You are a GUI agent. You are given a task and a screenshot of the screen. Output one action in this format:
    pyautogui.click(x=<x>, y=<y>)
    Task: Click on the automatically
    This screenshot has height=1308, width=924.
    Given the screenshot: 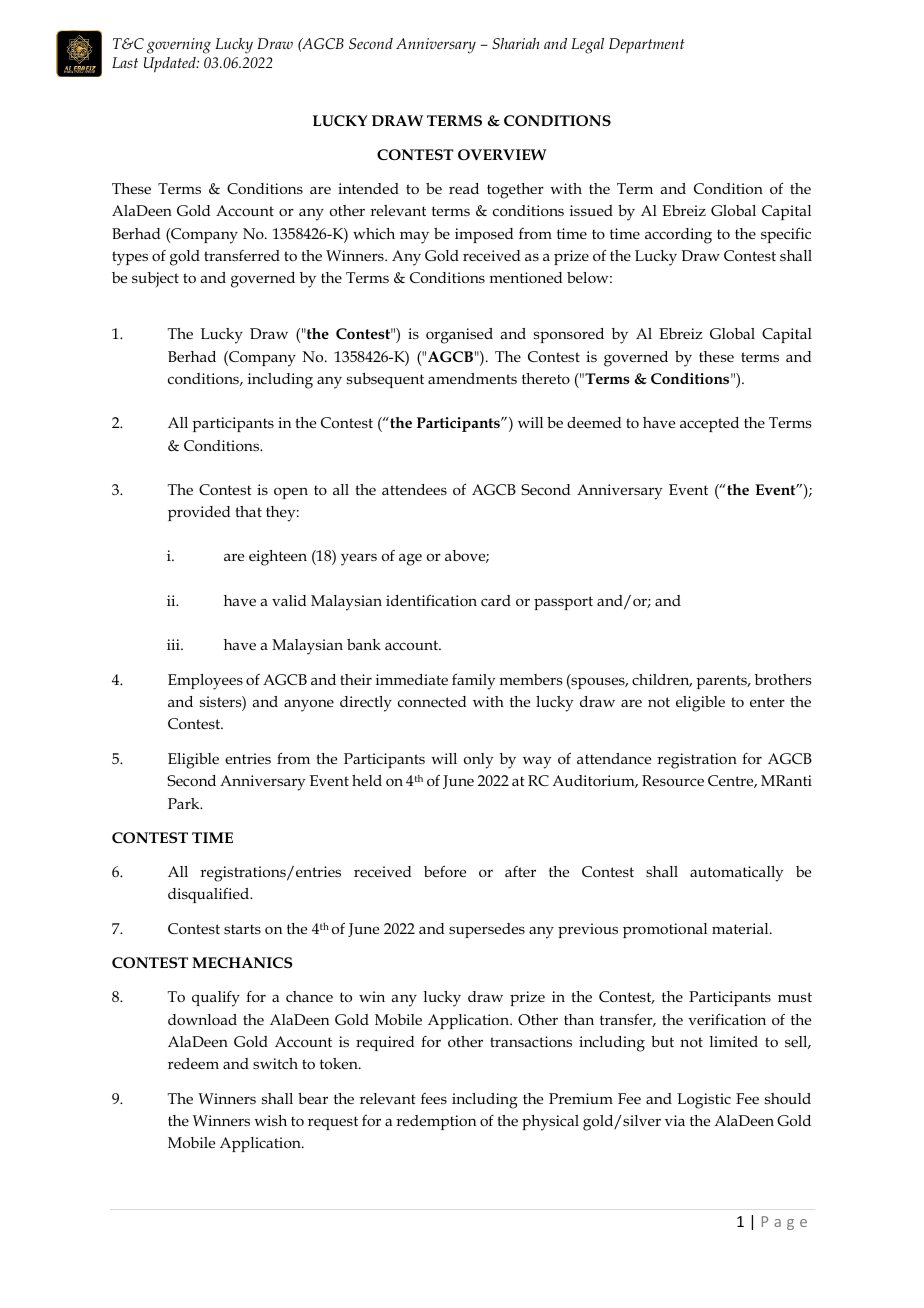 What is the action you would take?
    pyautogui.click(x=736, y=874)
